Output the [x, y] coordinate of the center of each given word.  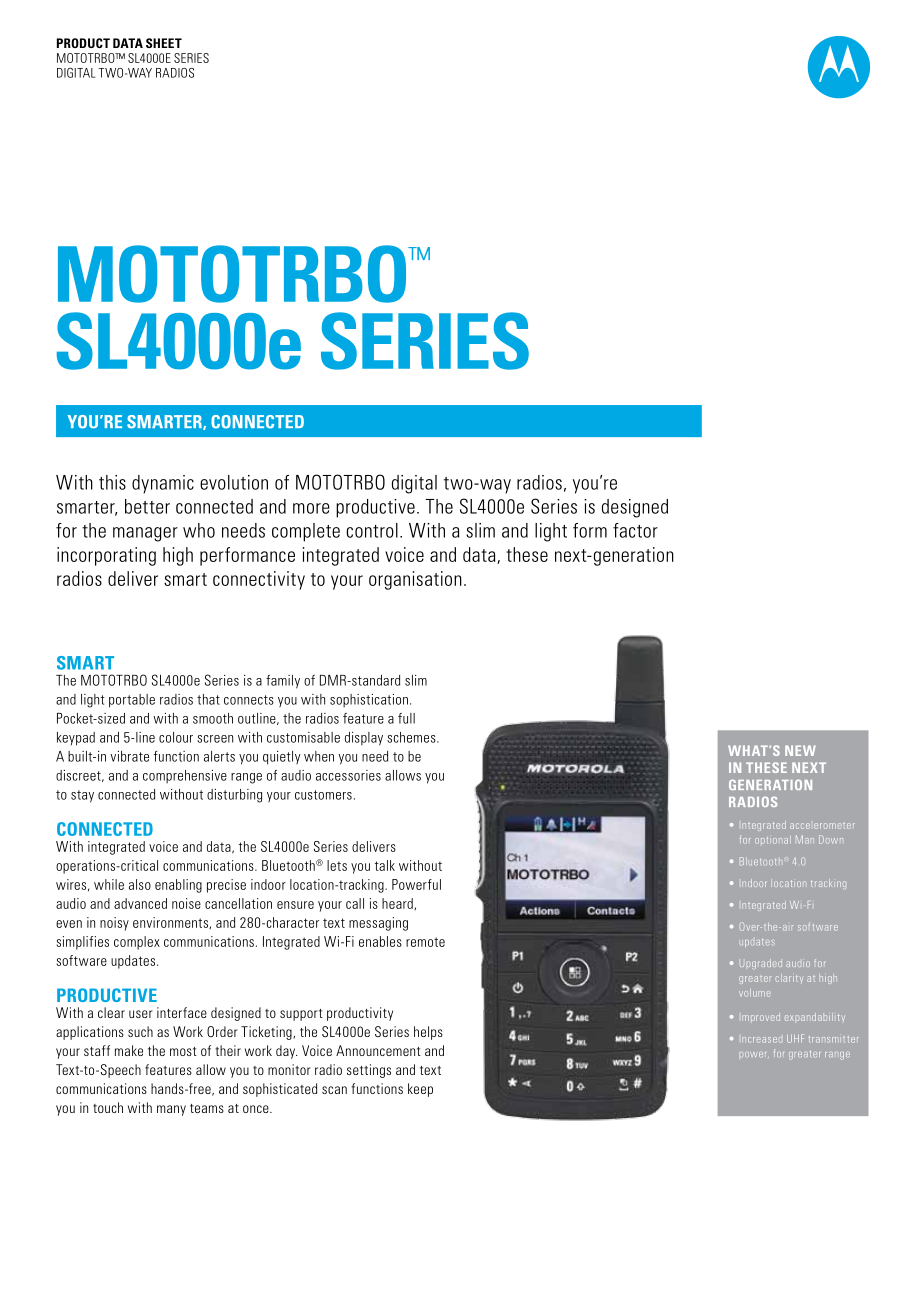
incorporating [106, 556]
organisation [415, 580]
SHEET [164, 43]
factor [635, 530]
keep [420, 1090]
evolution [234, 482]
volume [755, 993]
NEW [800, 750]
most [183, 1051]
